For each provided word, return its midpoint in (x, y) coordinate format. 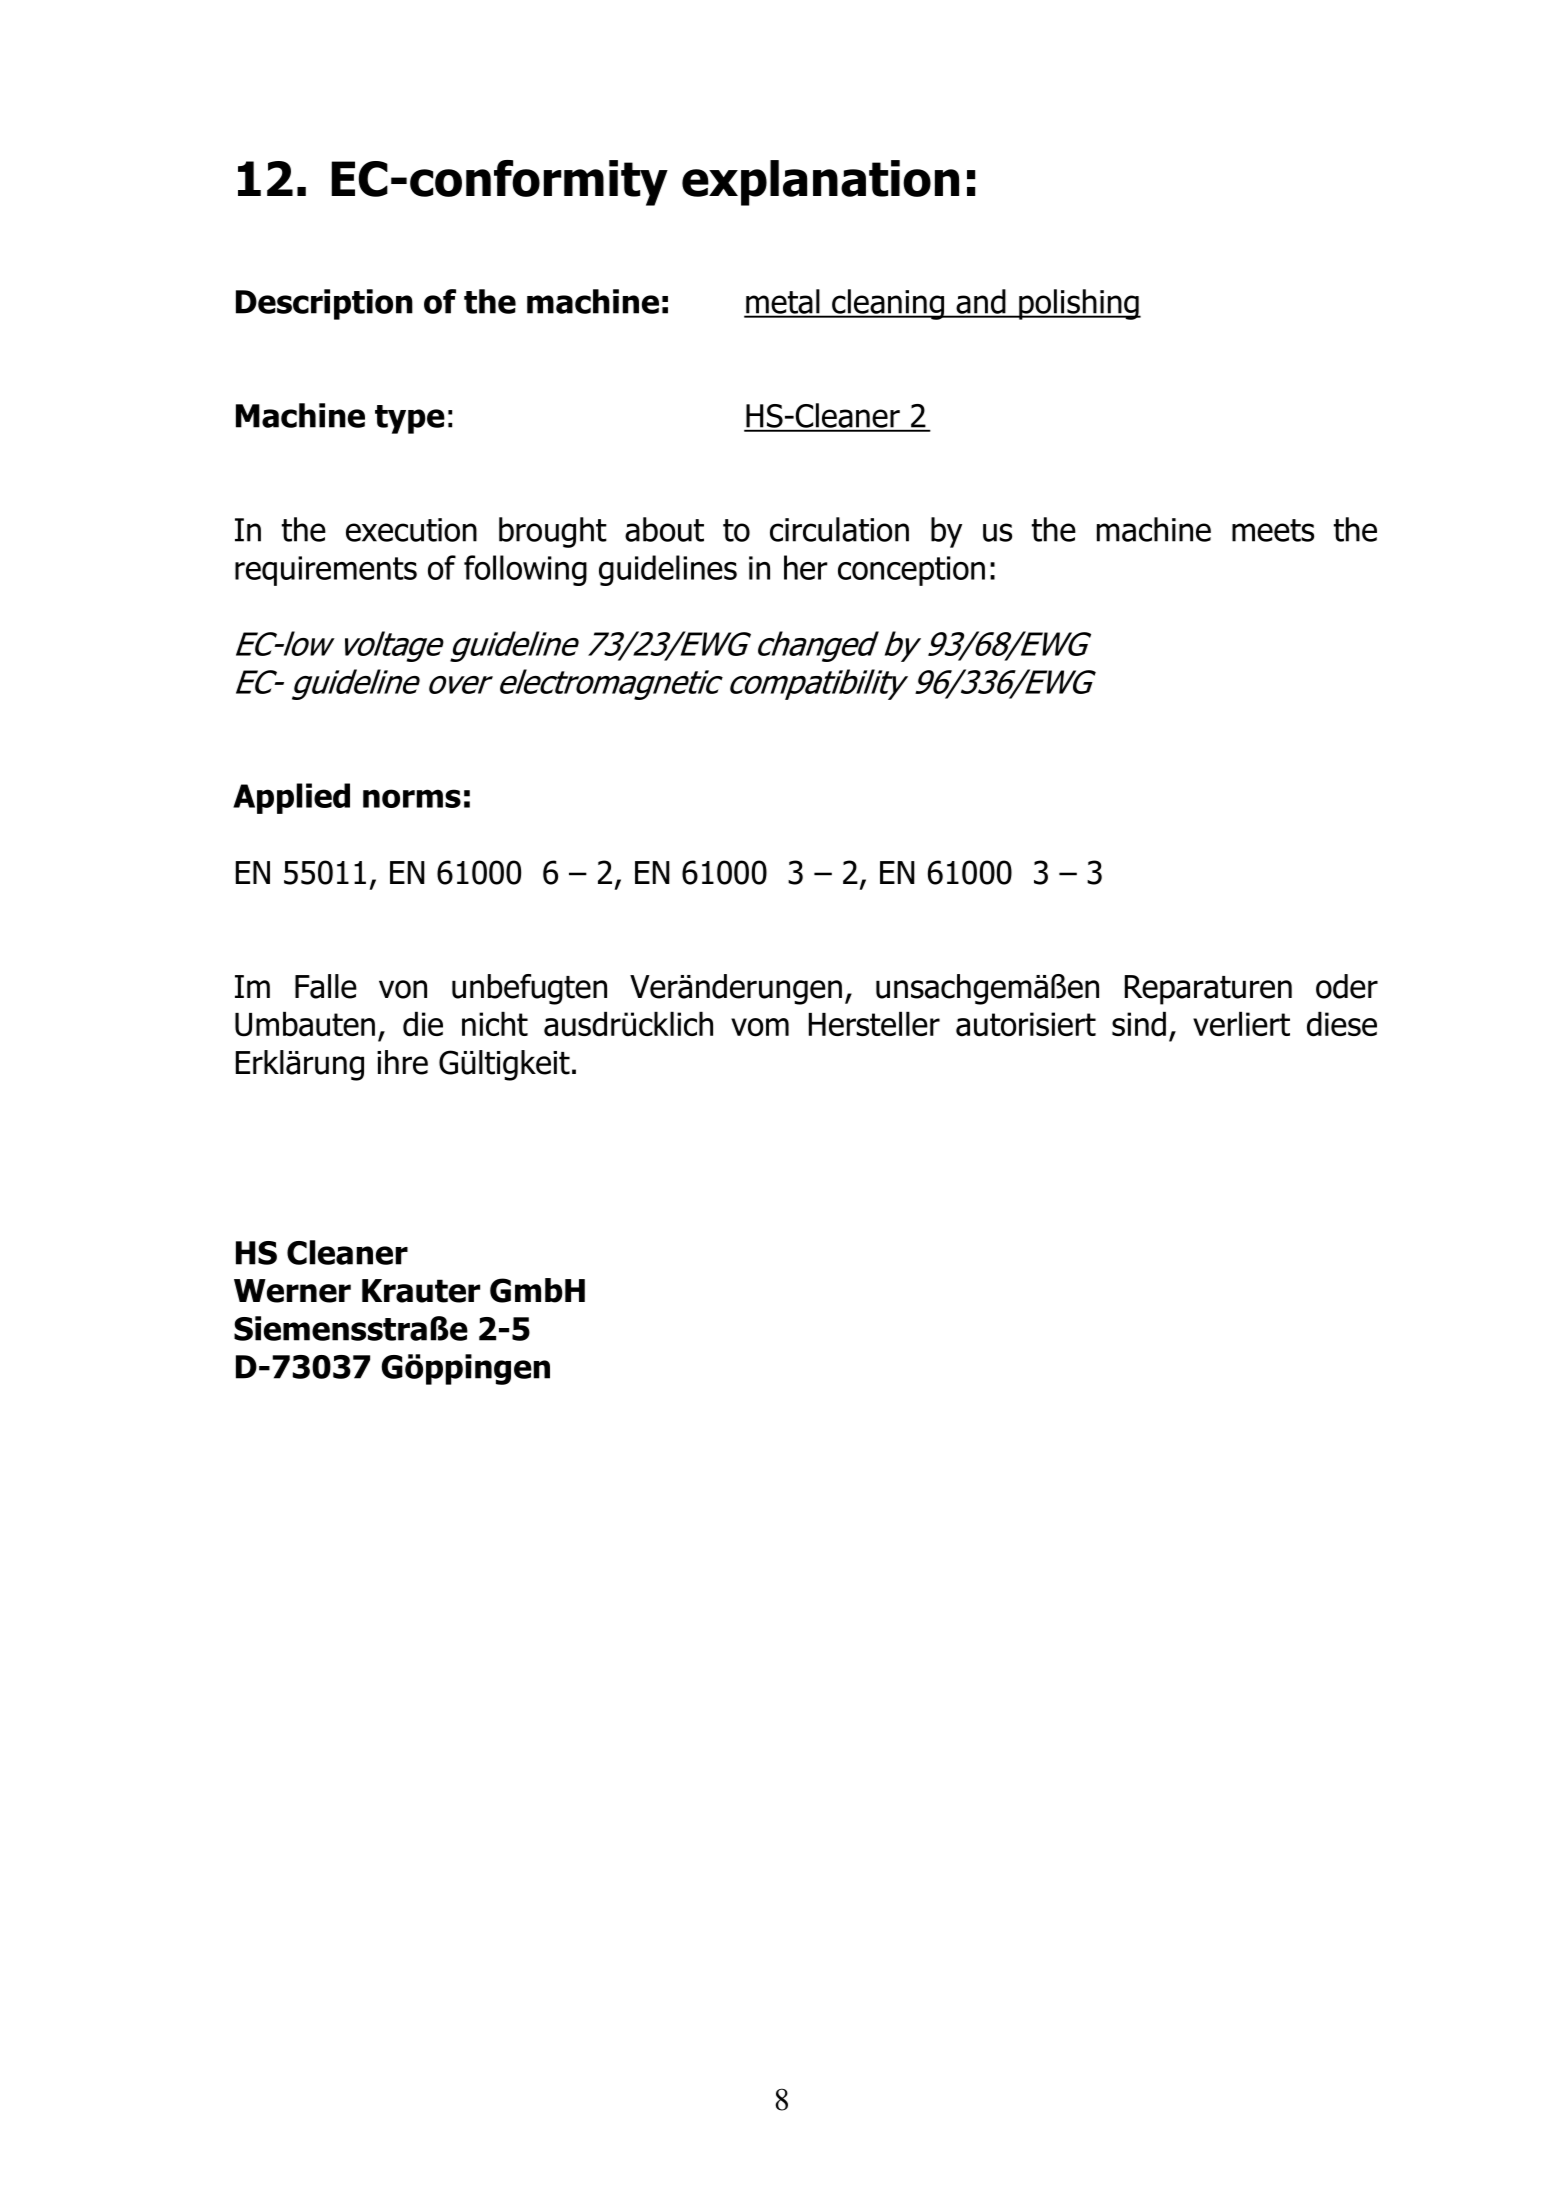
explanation (820, 183)
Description (324, 304)
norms (412, 798)
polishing (1079, 304)
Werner (292, 1291)
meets (1273, 530)
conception (911, 571)
